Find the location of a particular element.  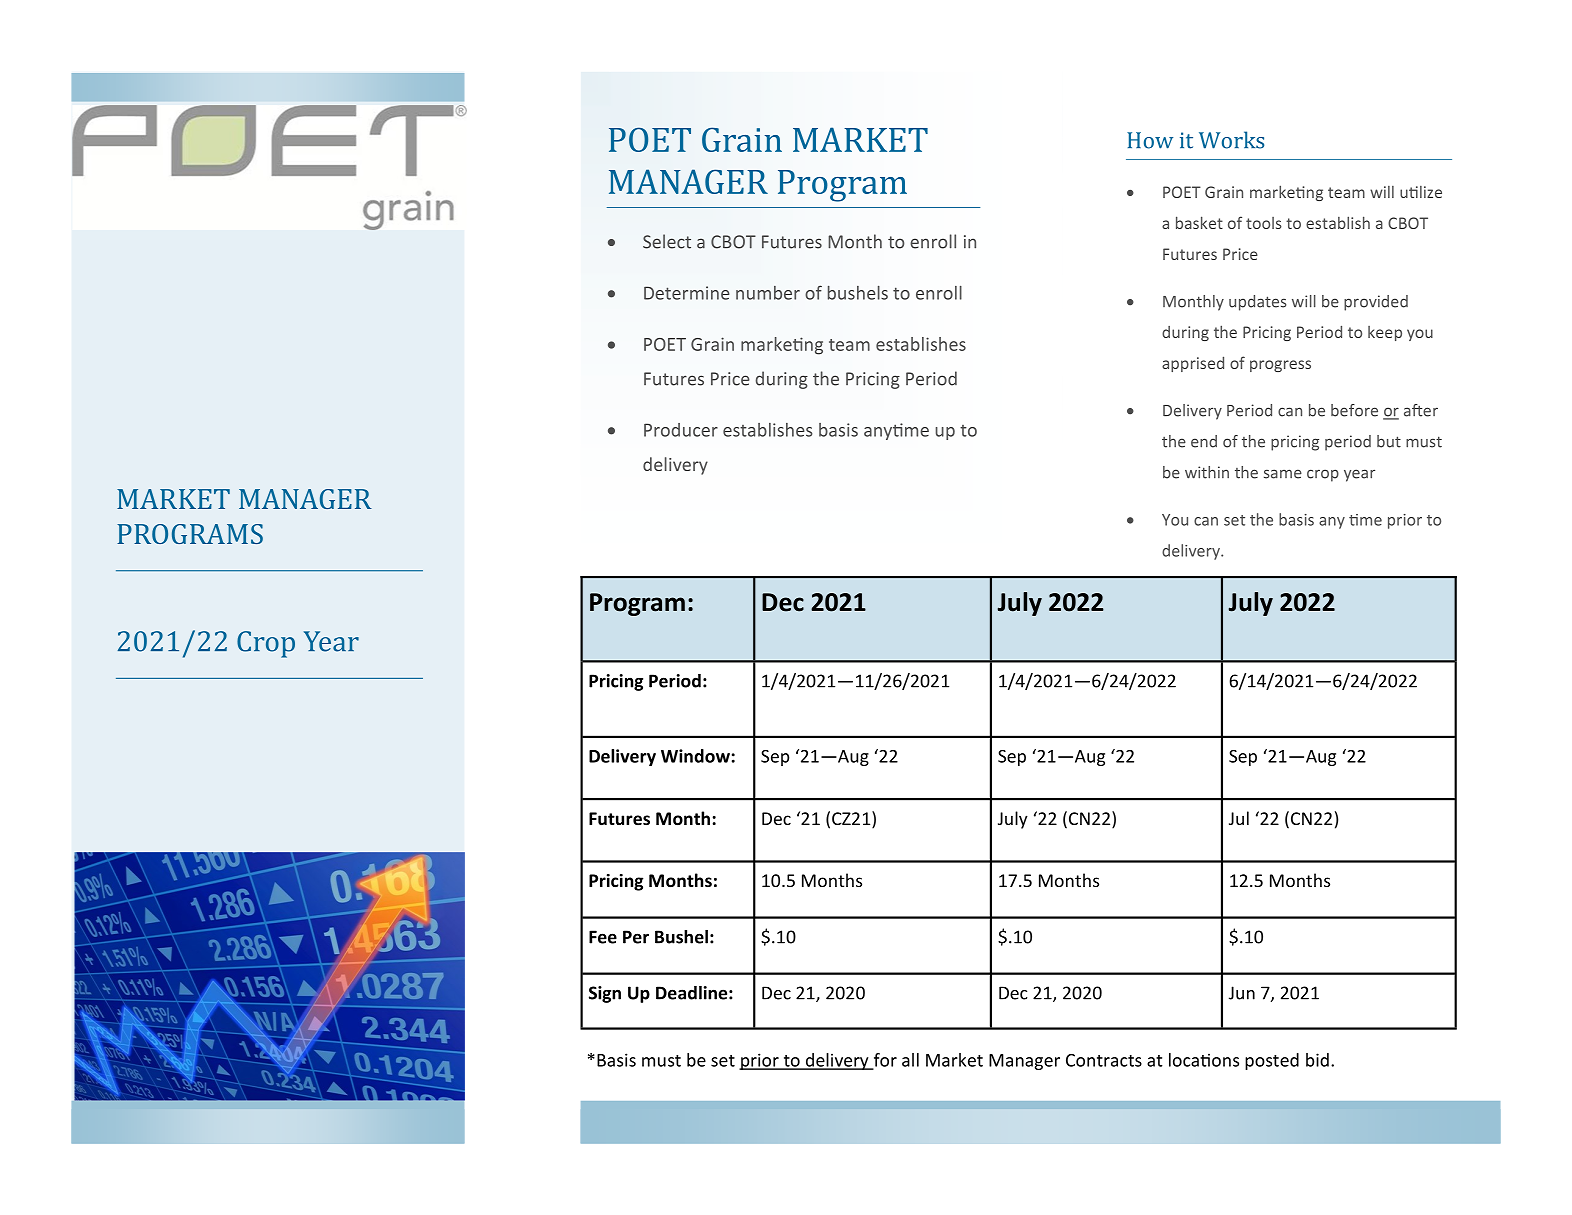

Works is located at coordinates (1231, 140).
